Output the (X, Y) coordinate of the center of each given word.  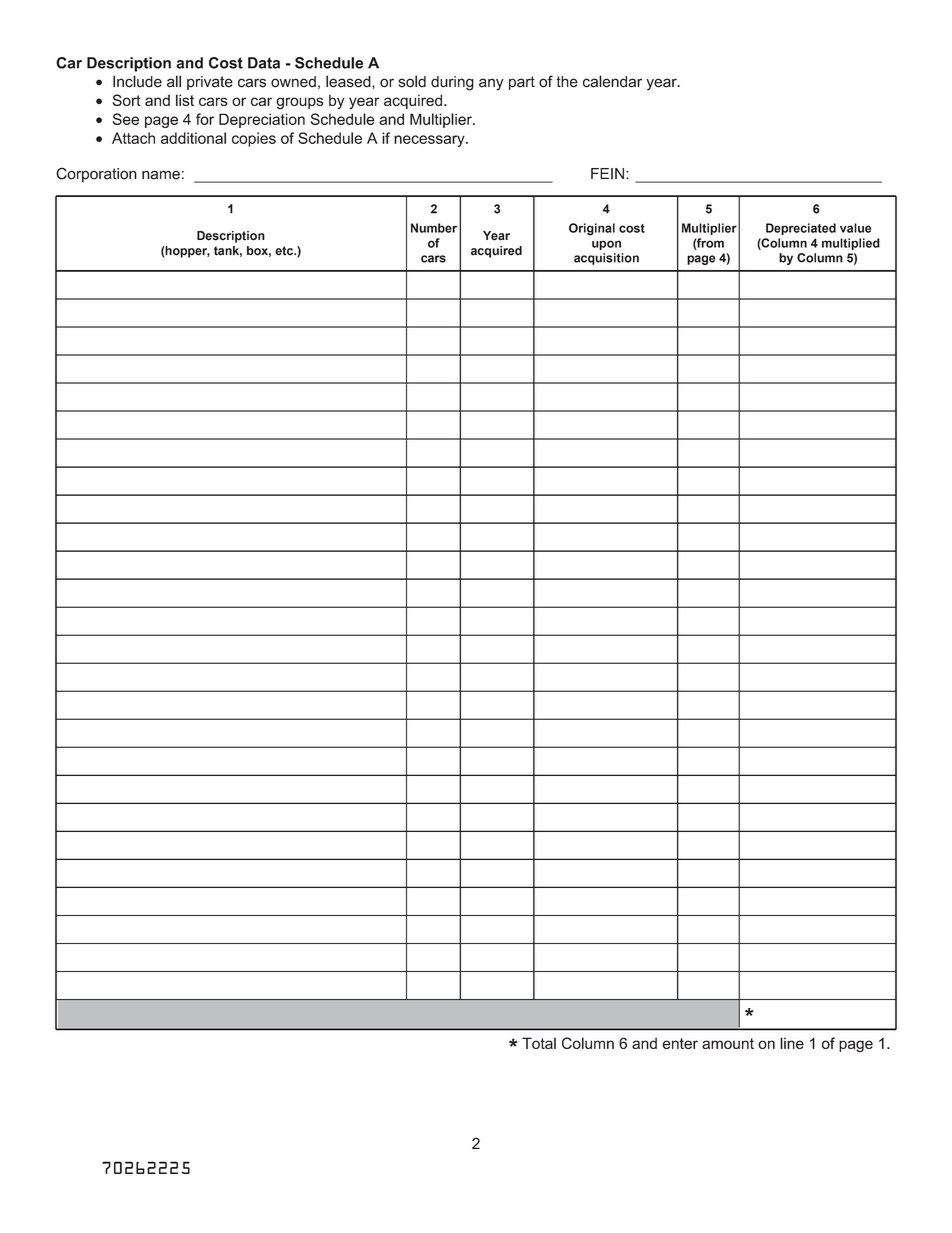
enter (680, 1043)
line (792, 1043)
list (185, 100)
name (161, 175)
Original (592, 229)
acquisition (606, 259)
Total (539, 1043)
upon (606, 245)
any (491, 84)
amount (728, 1043)
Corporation (96, 175)
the (567, 82)
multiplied (851, 244)
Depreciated (801, 229)
